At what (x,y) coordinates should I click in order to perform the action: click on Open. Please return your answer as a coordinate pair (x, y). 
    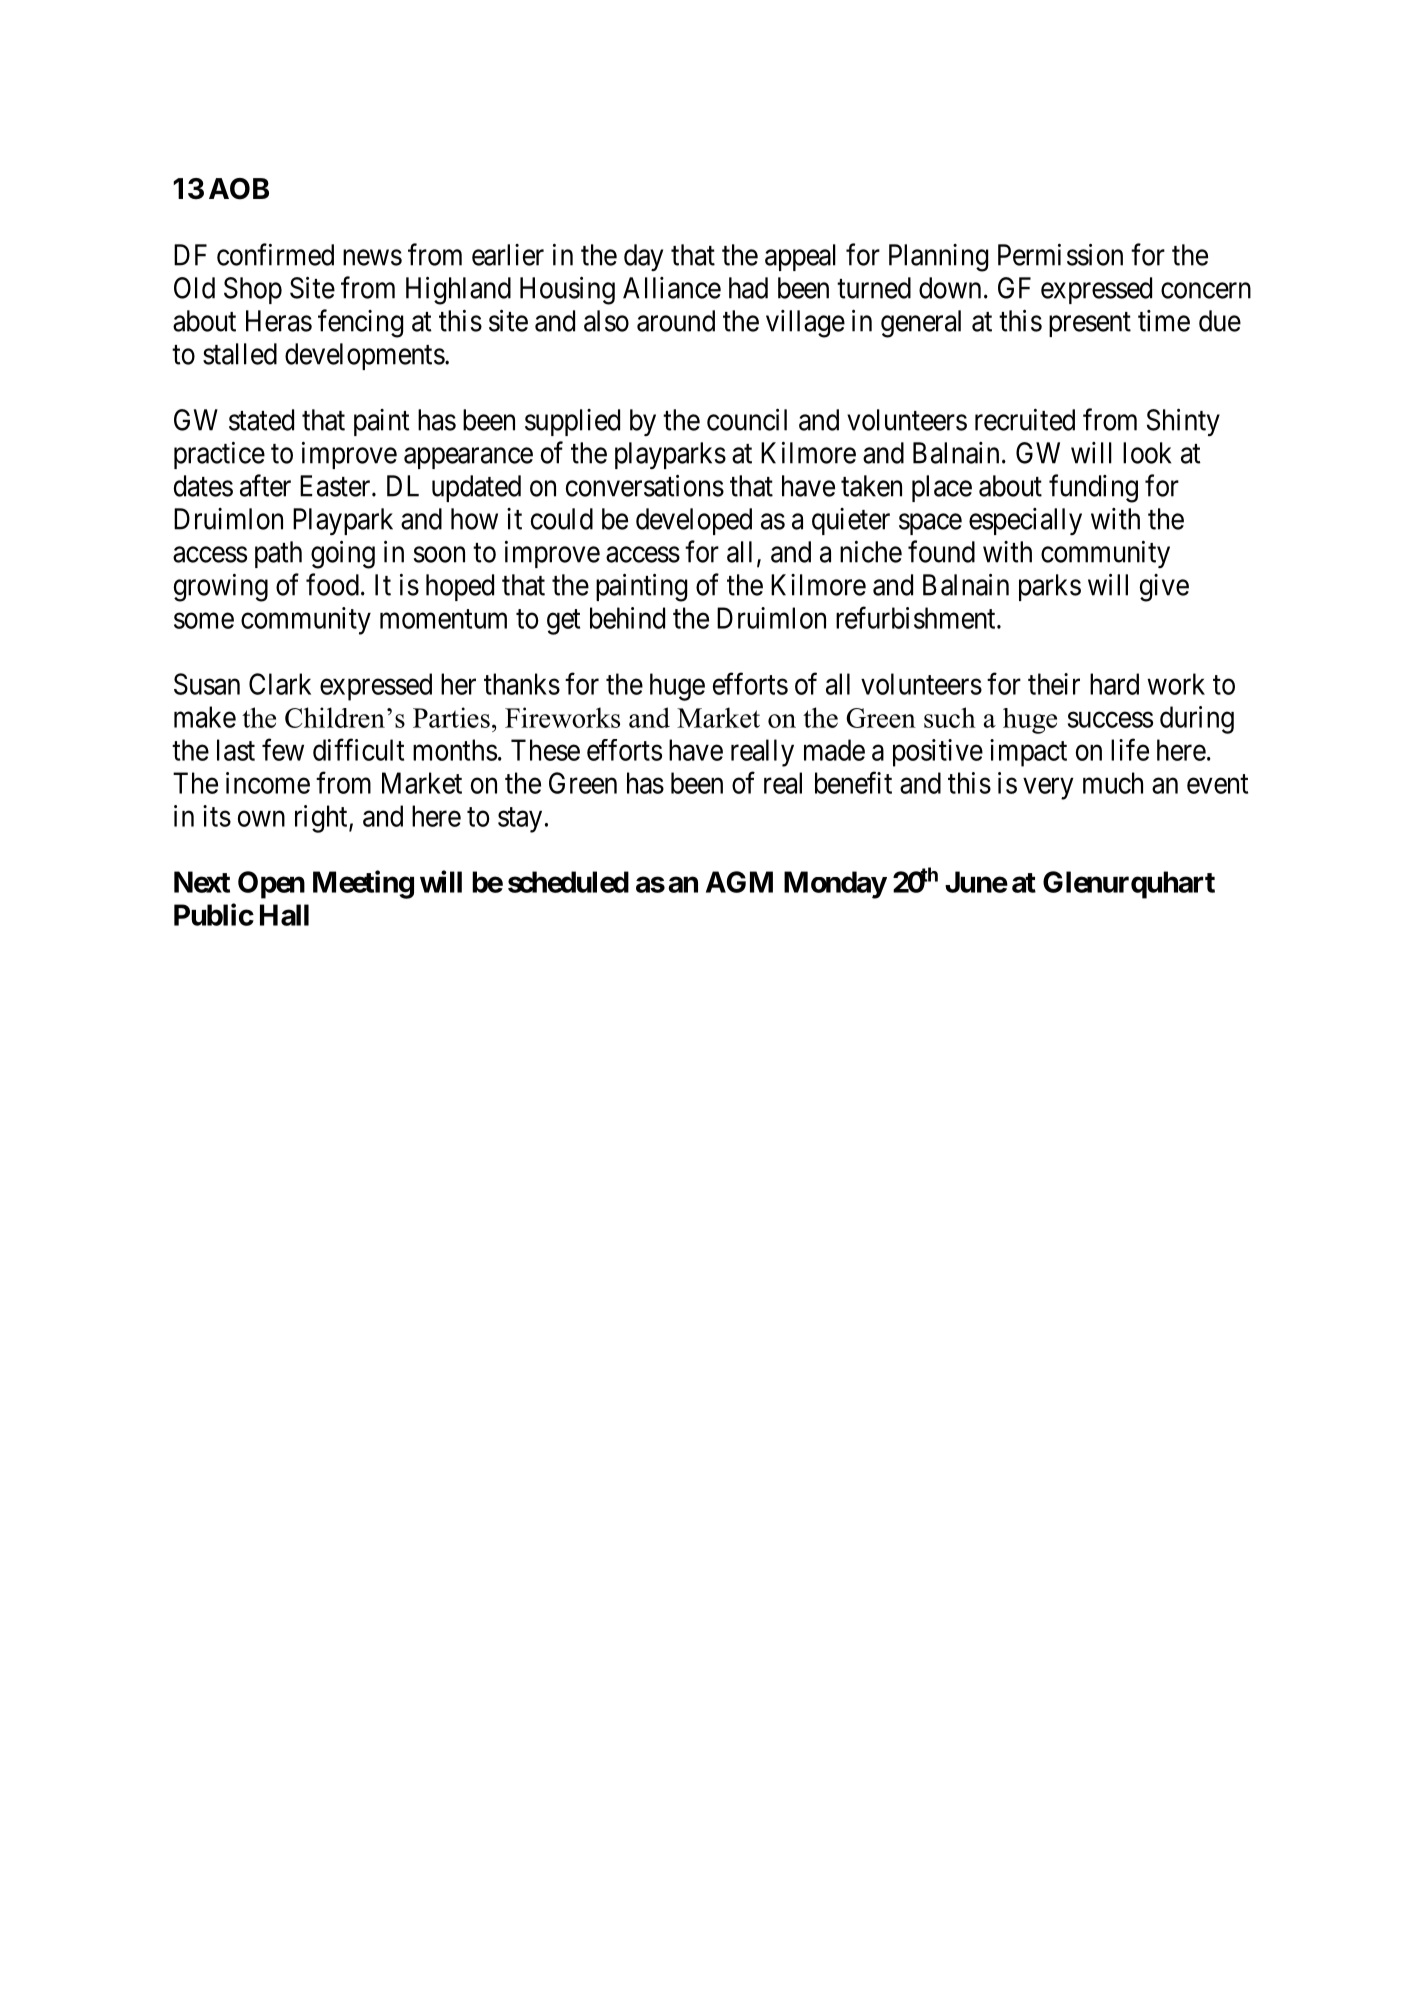
    Looking at the image, I should click on (271, 885).
